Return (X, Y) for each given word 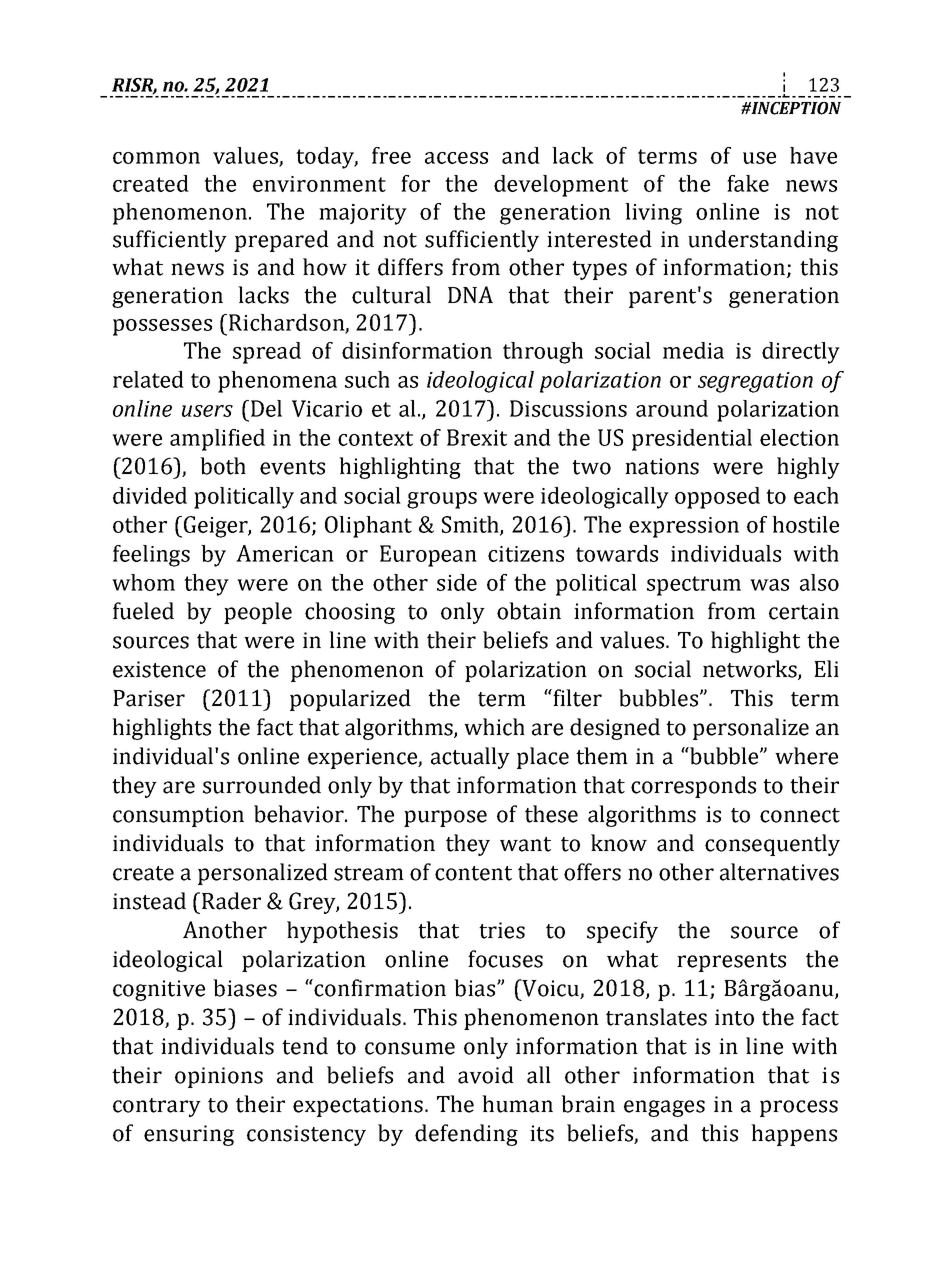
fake (748, 183)
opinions (219, 1077)
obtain (529, 611)
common (156, 158)
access (456, 158)
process (799, 1108)
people (258, 613)
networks (751, 670)
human (517, 1104)
